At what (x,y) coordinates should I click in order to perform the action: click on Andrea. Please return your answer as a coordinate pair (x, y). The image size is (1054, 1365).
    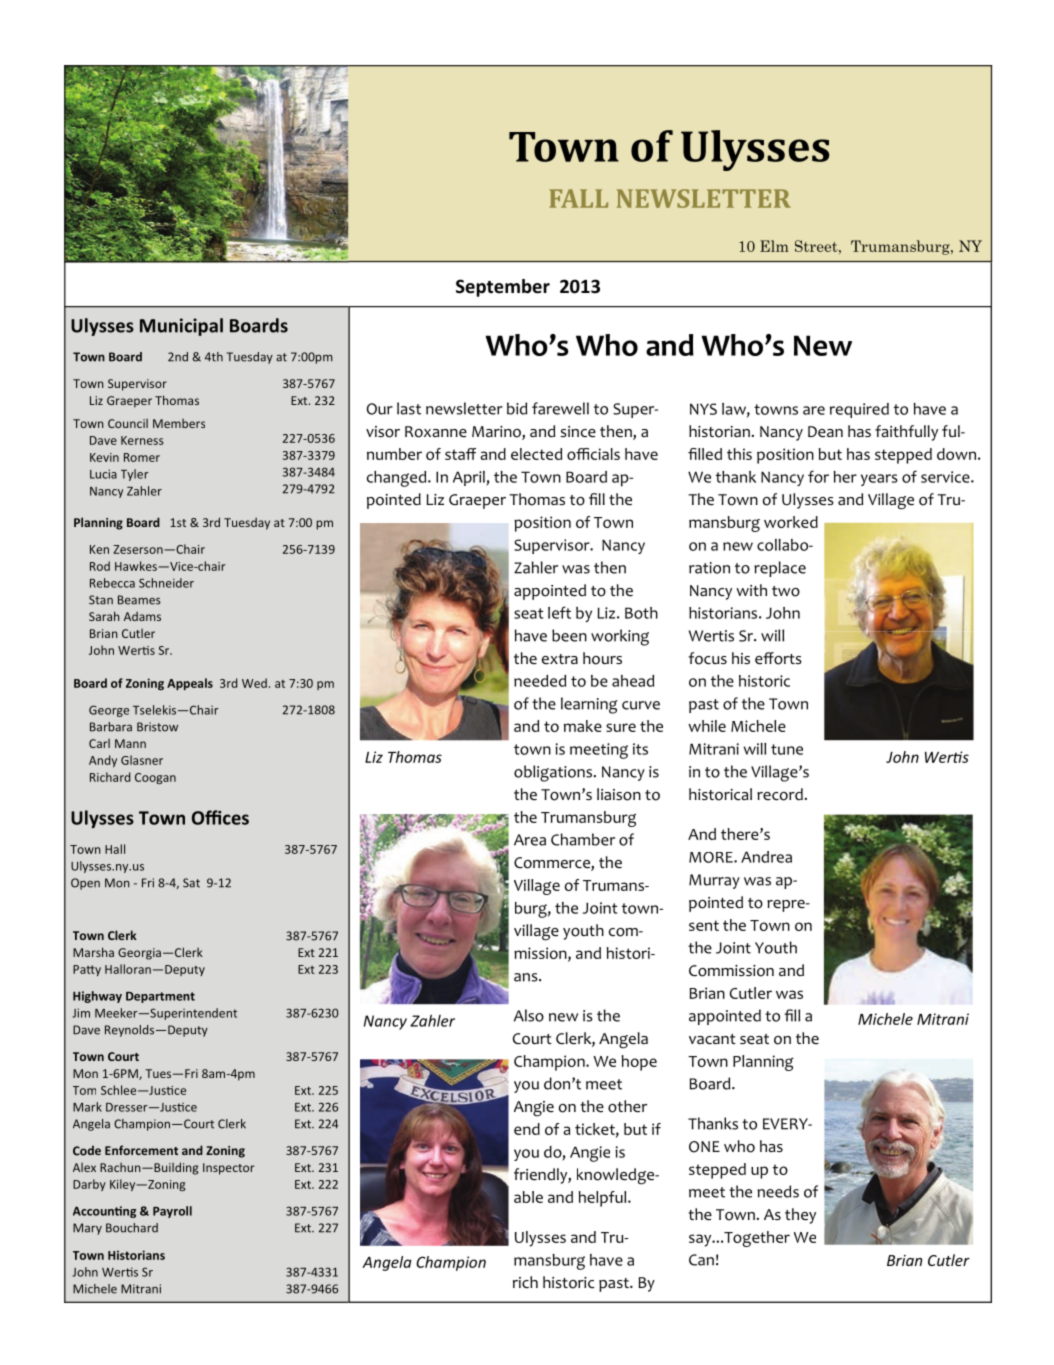
    Looking at the image, I should click on (766, 857).
